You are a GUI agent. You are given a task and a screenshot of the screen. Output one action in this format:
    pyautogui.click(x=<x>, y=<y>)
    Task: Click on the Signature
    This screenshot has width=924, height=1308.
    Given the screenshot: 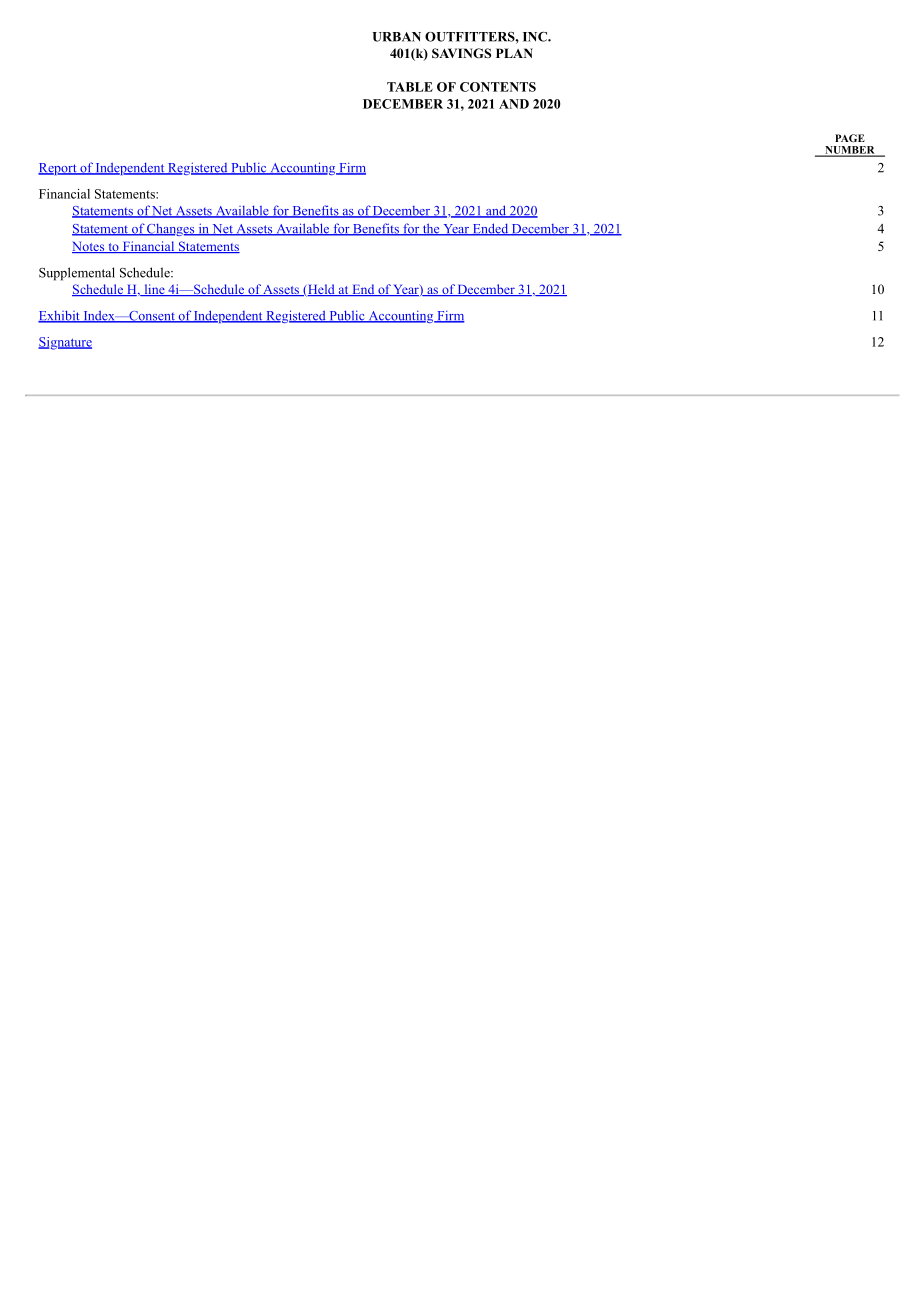 What is the action you would take?
    pyautogui.click(x=65, y=343)
